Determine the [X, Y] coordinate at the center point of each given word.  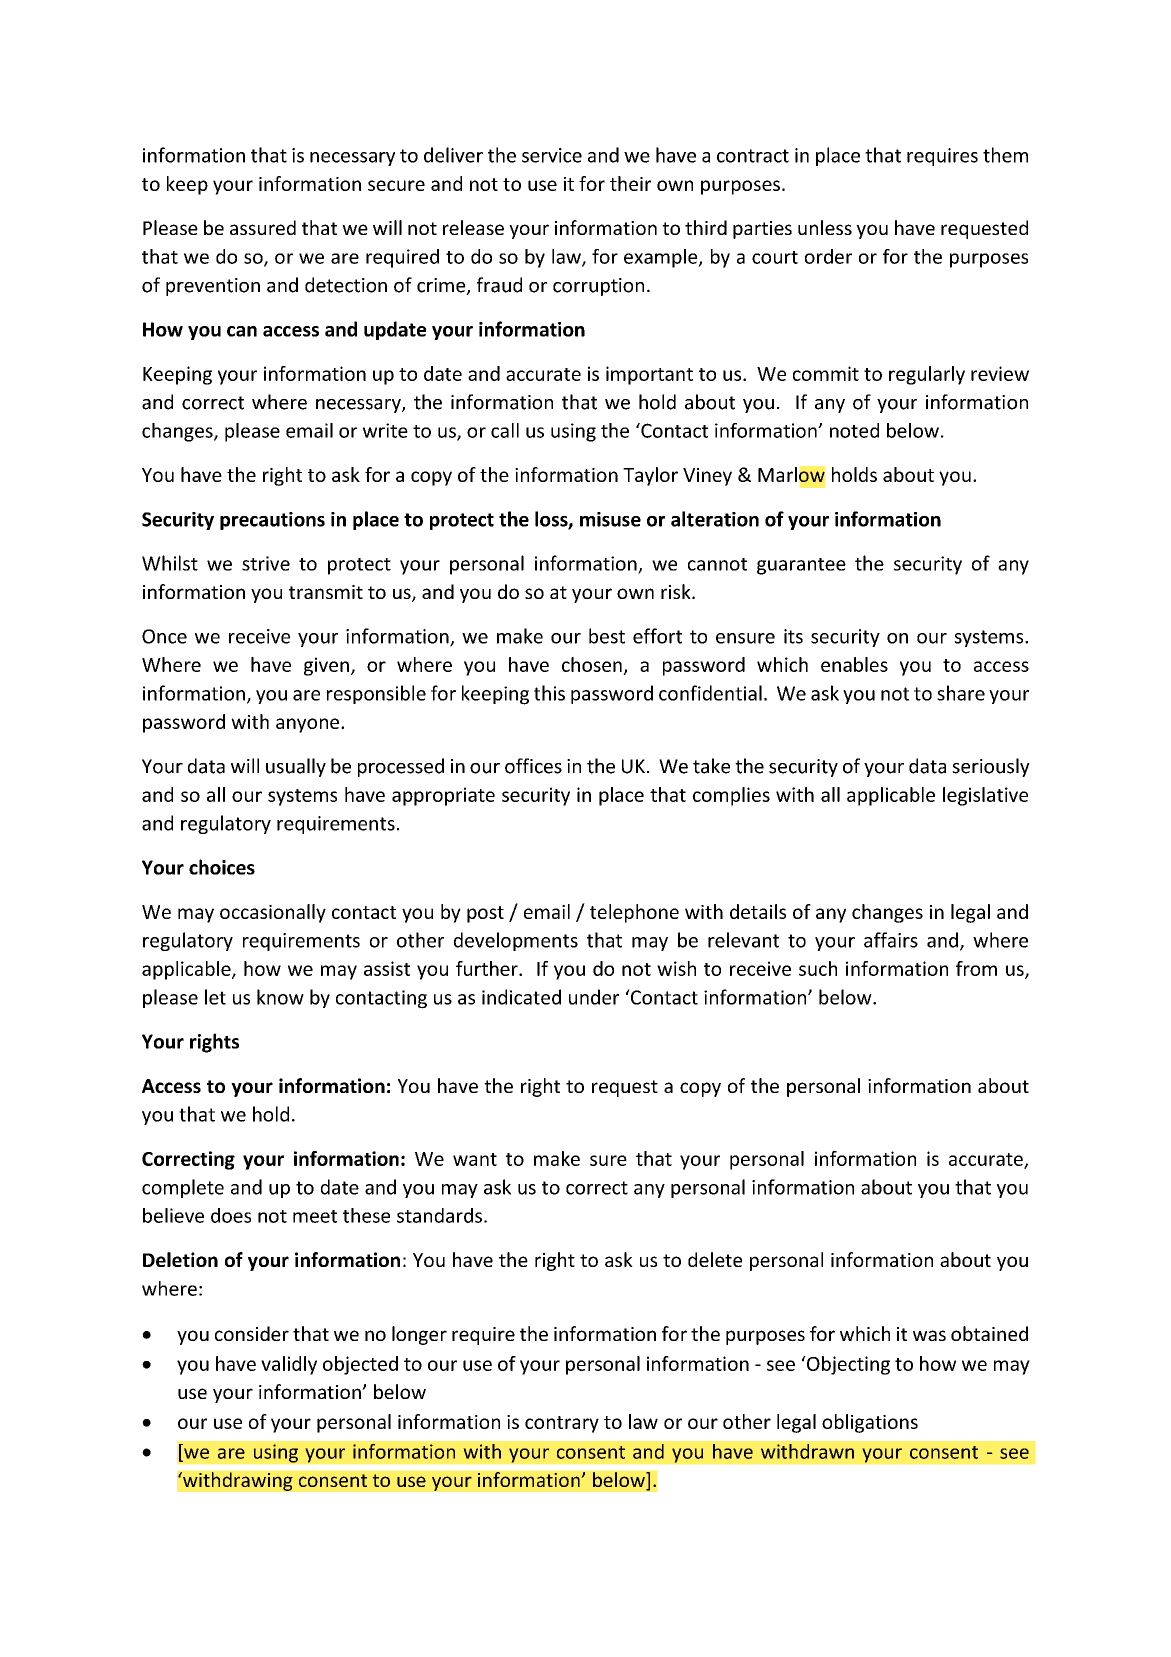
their [630, 183]
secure [396, 185]
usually [296, 767]
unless [825, 227]
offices [533, 766]
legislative [985, 796]
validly [289, 1365]
